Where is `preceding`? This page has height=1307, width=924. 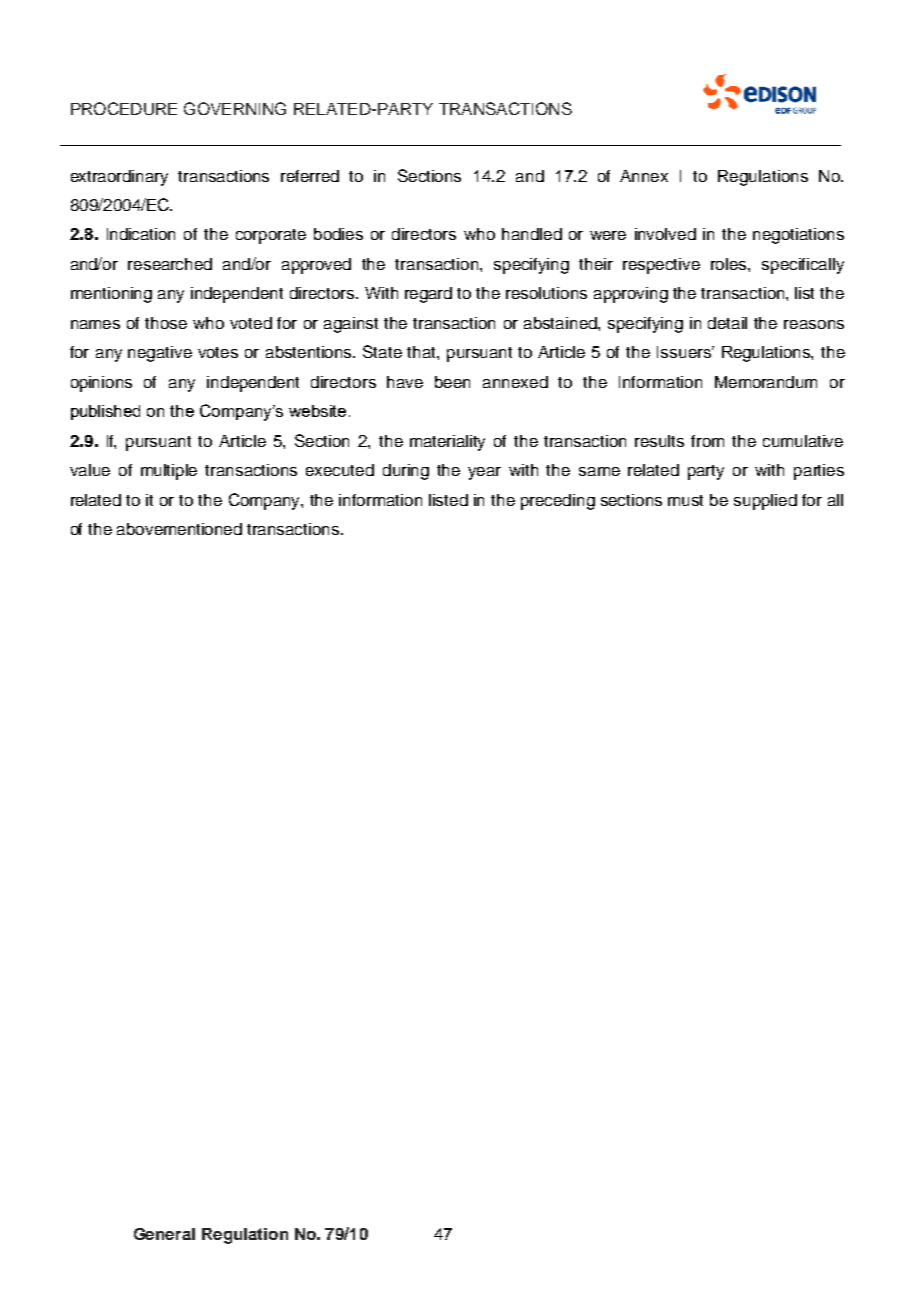
preceding is located at coordinates (558, 502).
